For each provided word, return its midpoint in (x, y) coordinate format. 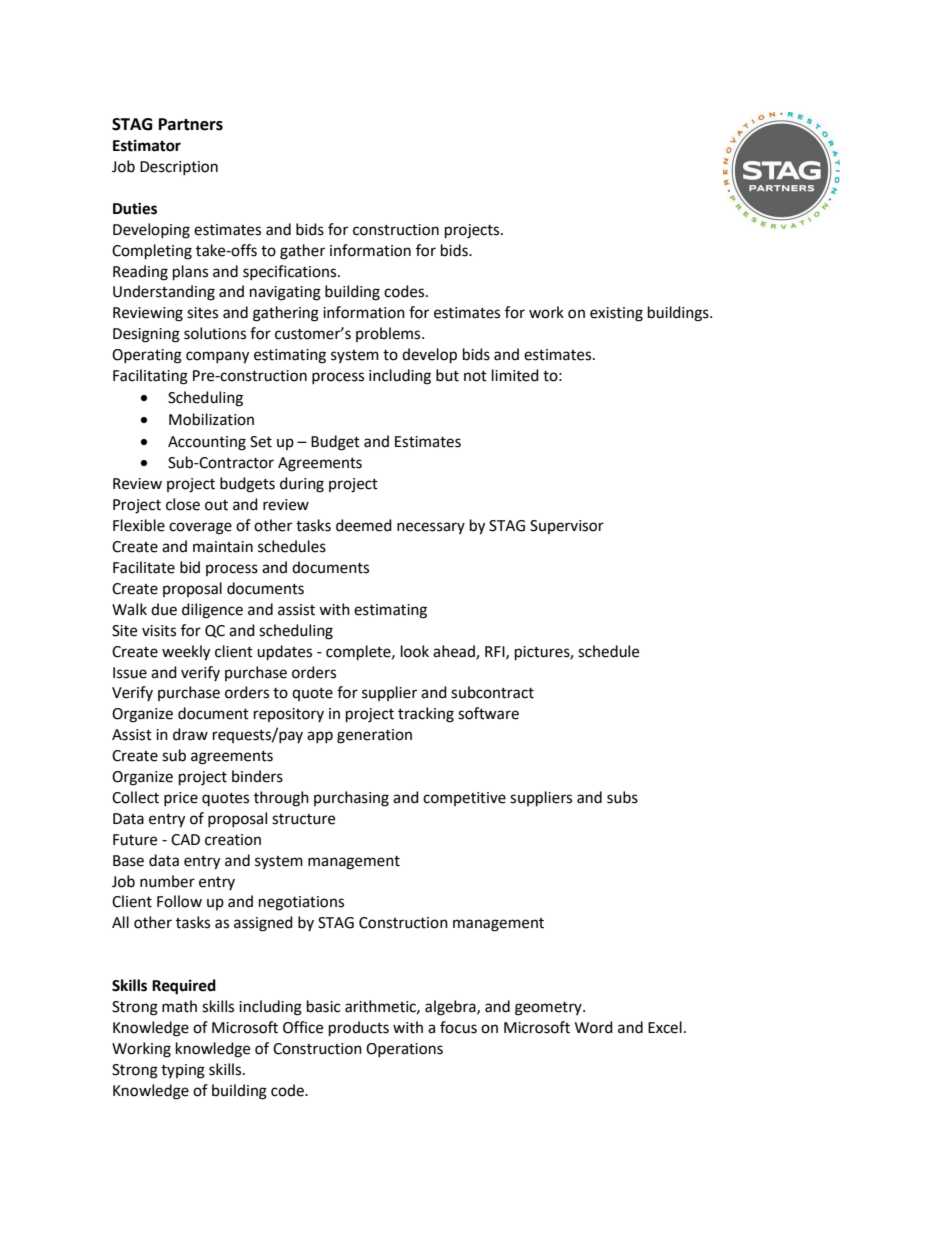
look (415, 651)
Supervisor (567, 527)
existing (616, 314)
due (164, 609)
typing (183, 1071)
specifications (291, 272)
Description (179, 168)
